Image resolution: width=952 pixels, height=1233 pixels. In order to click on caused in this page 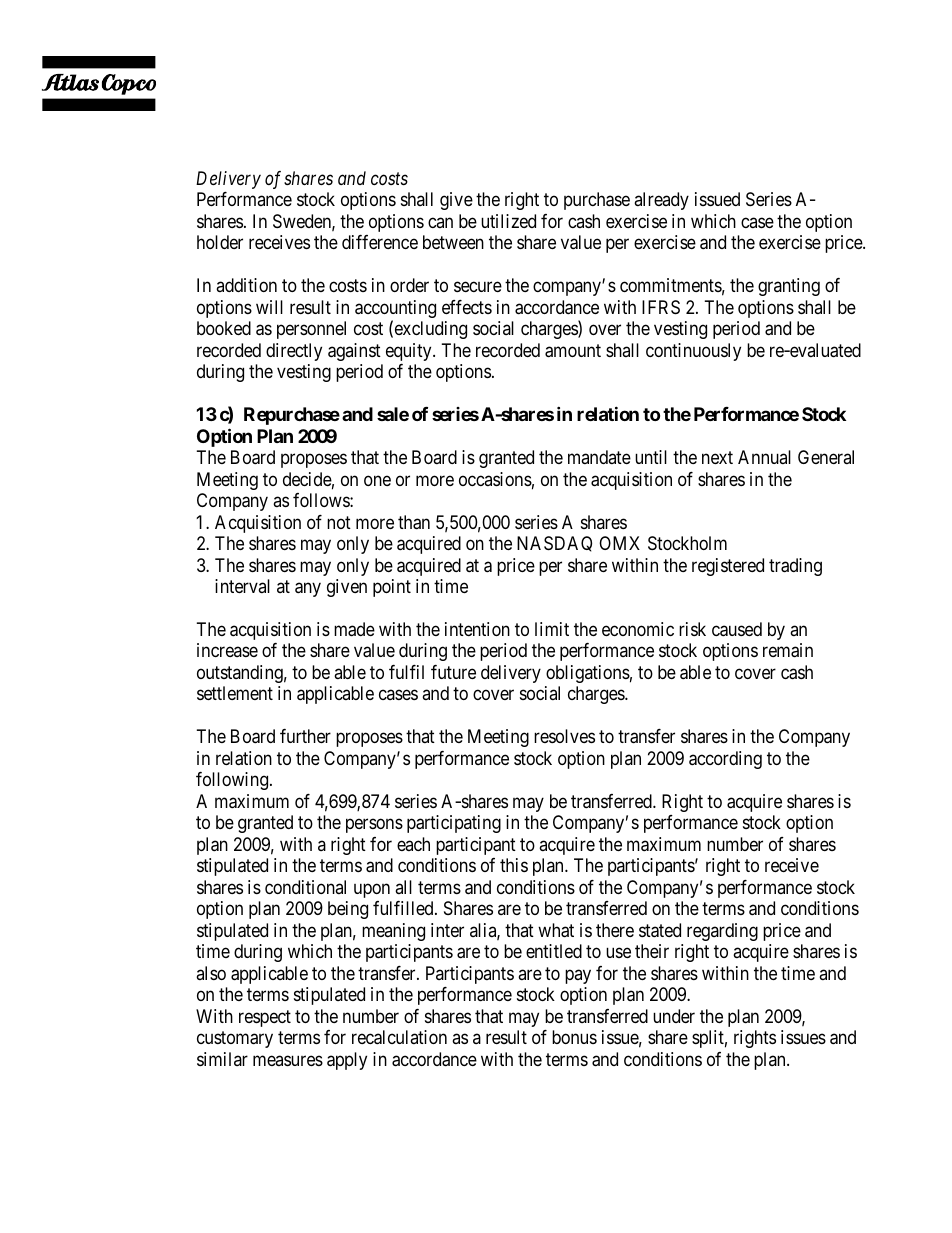, I will do `click(737, 629)`.
